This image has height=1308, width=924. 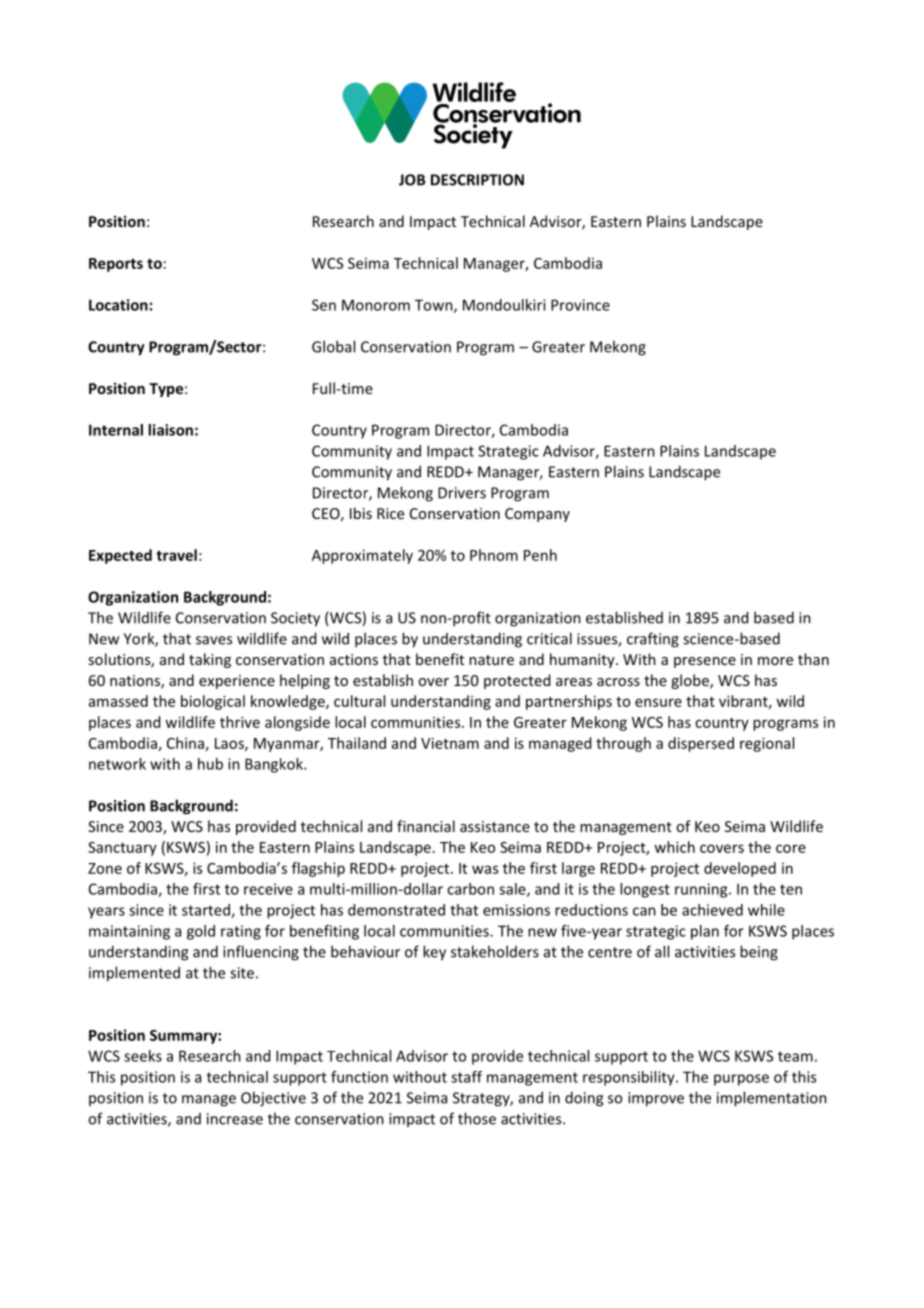 I want to click on financial, so click(x=426, y=826).
